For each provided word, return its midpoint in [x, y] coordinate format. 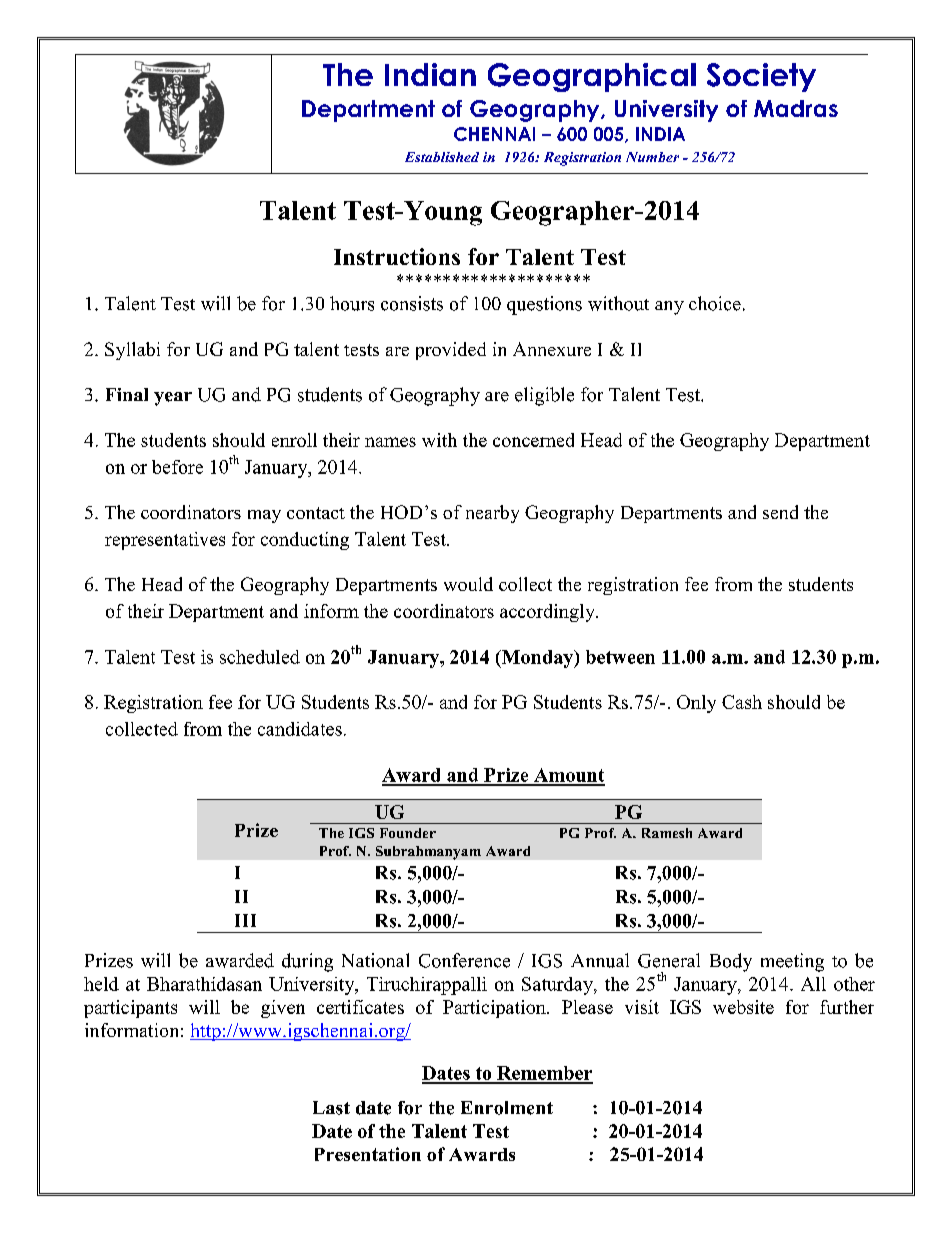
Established [442, 157]
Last [331, 1108]
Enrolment [507, 1108]
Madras [796, 108]
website [743, 1007]
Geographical [592, 77]
